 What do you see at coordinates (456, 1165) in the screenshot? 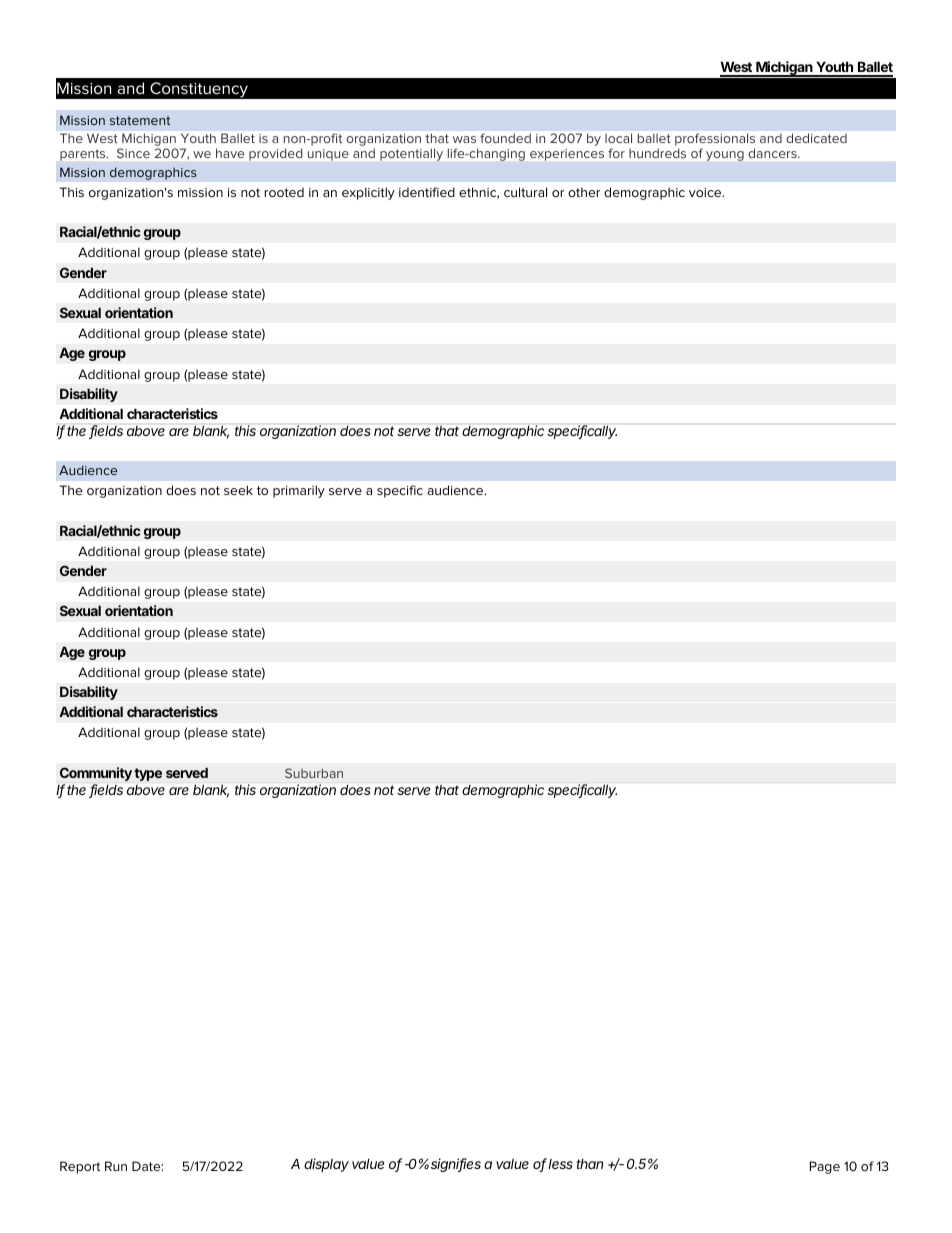
I see `signifies` at bounding box center [456, 1165].
